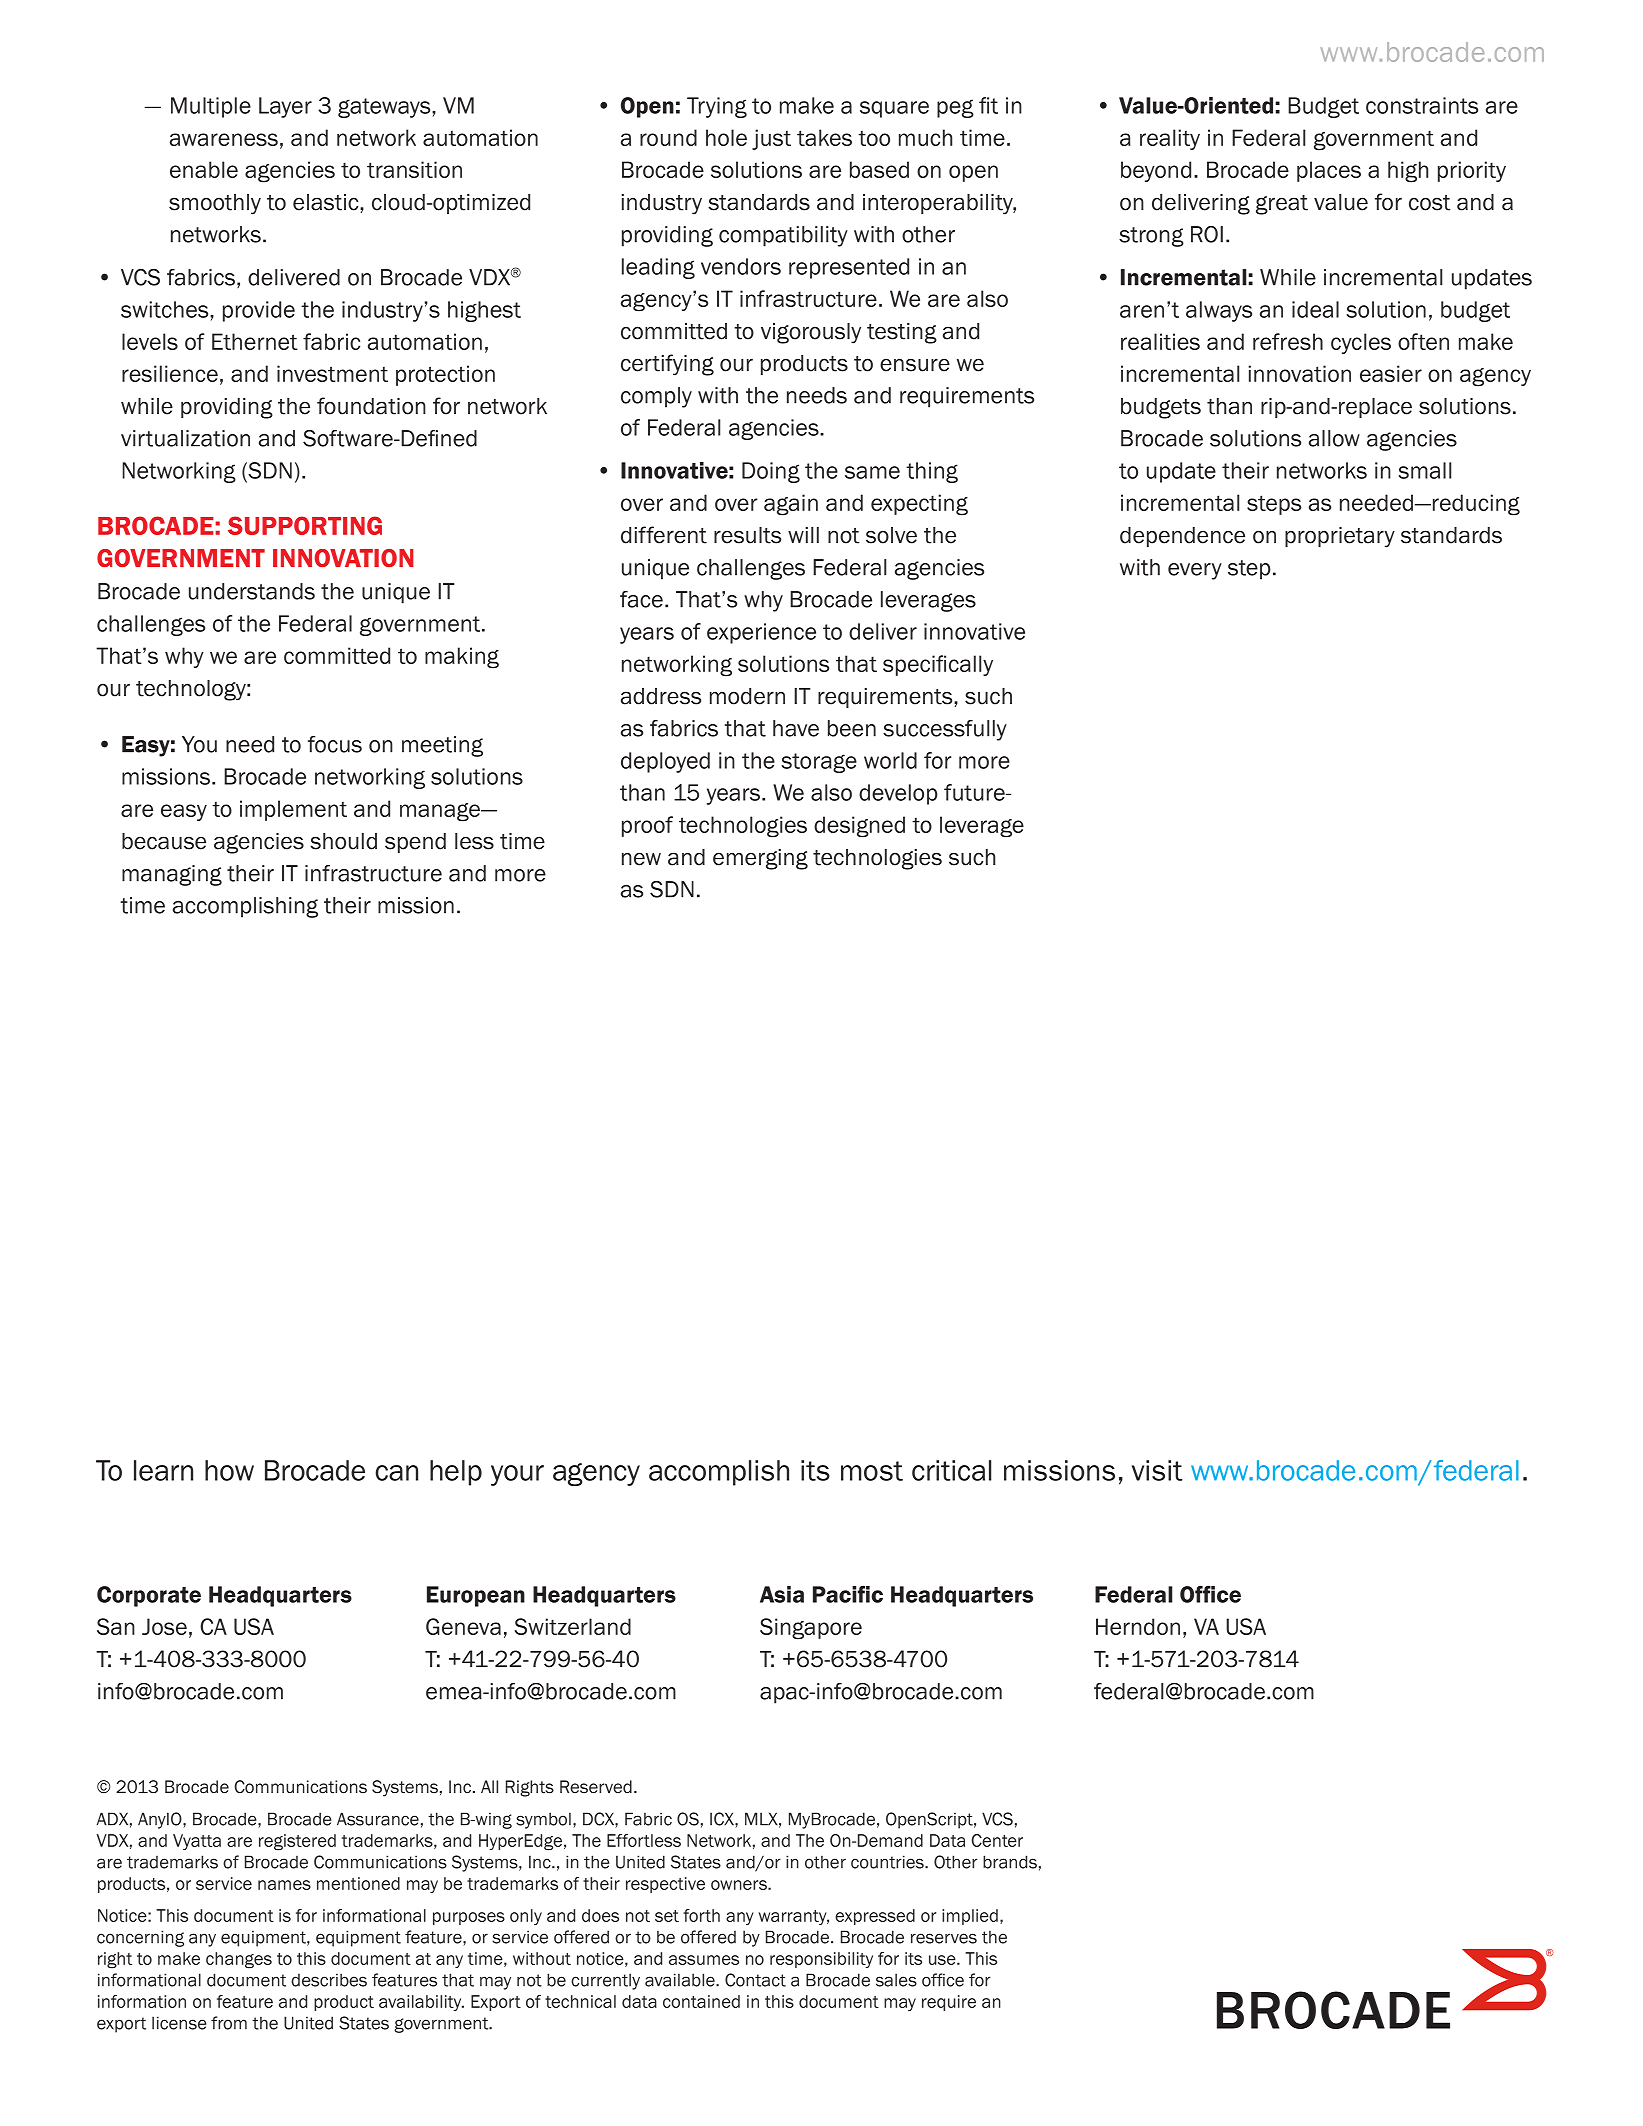  What do you see at coordinates (239, 1960) in the document?
I see `changes` at bounding box center [239, 1960].
